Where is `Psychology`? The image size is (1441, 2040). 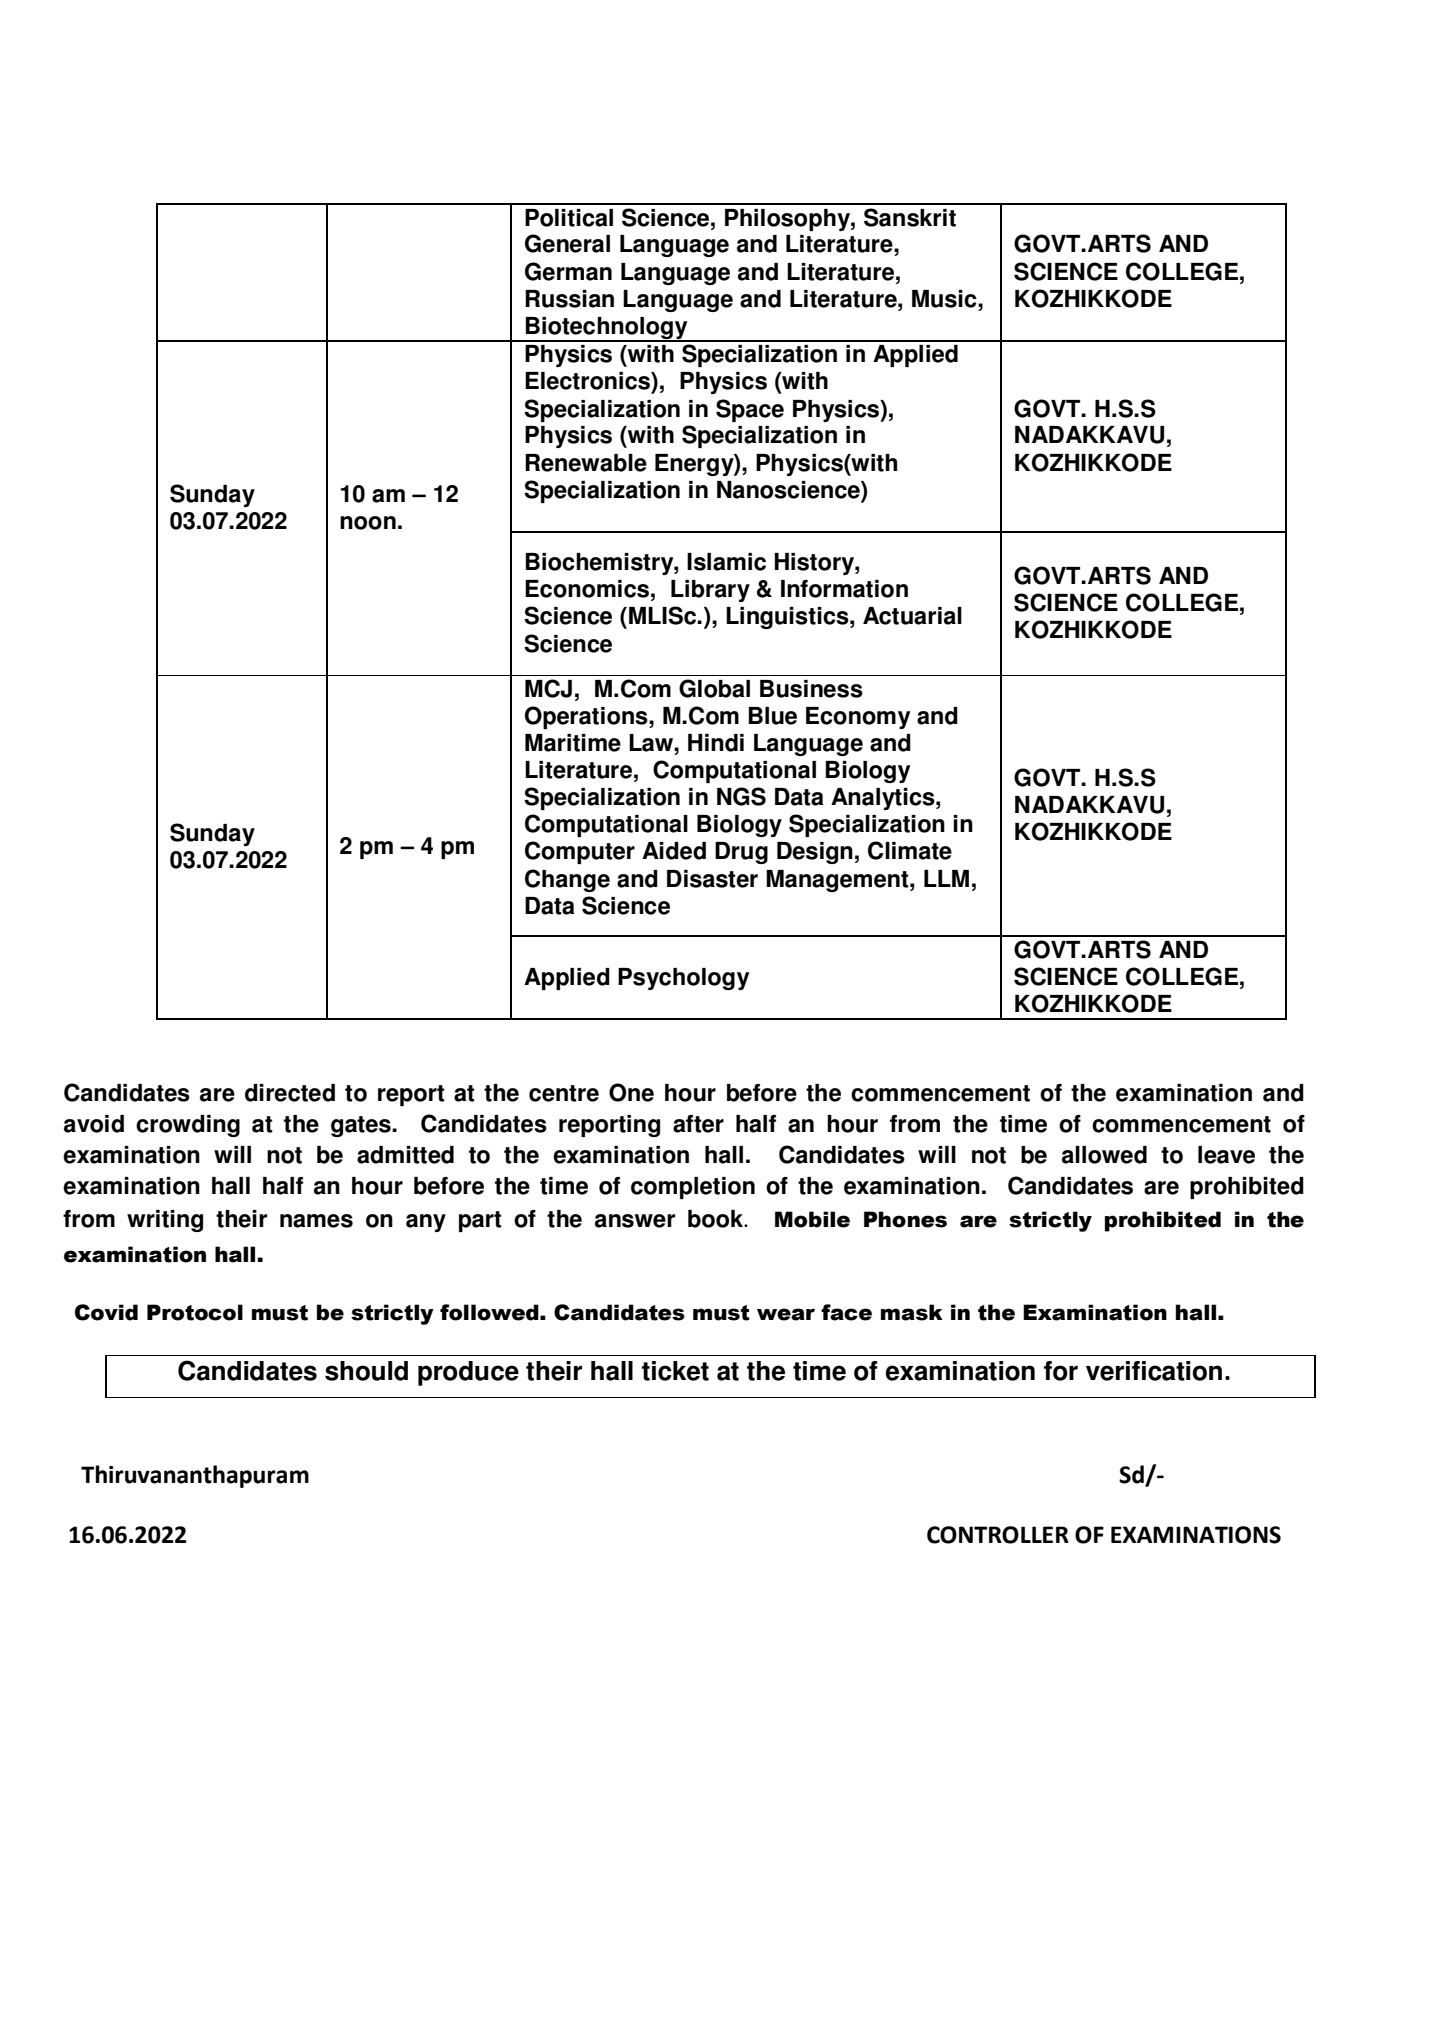 Psychology is located at coordinates (683, 979).
